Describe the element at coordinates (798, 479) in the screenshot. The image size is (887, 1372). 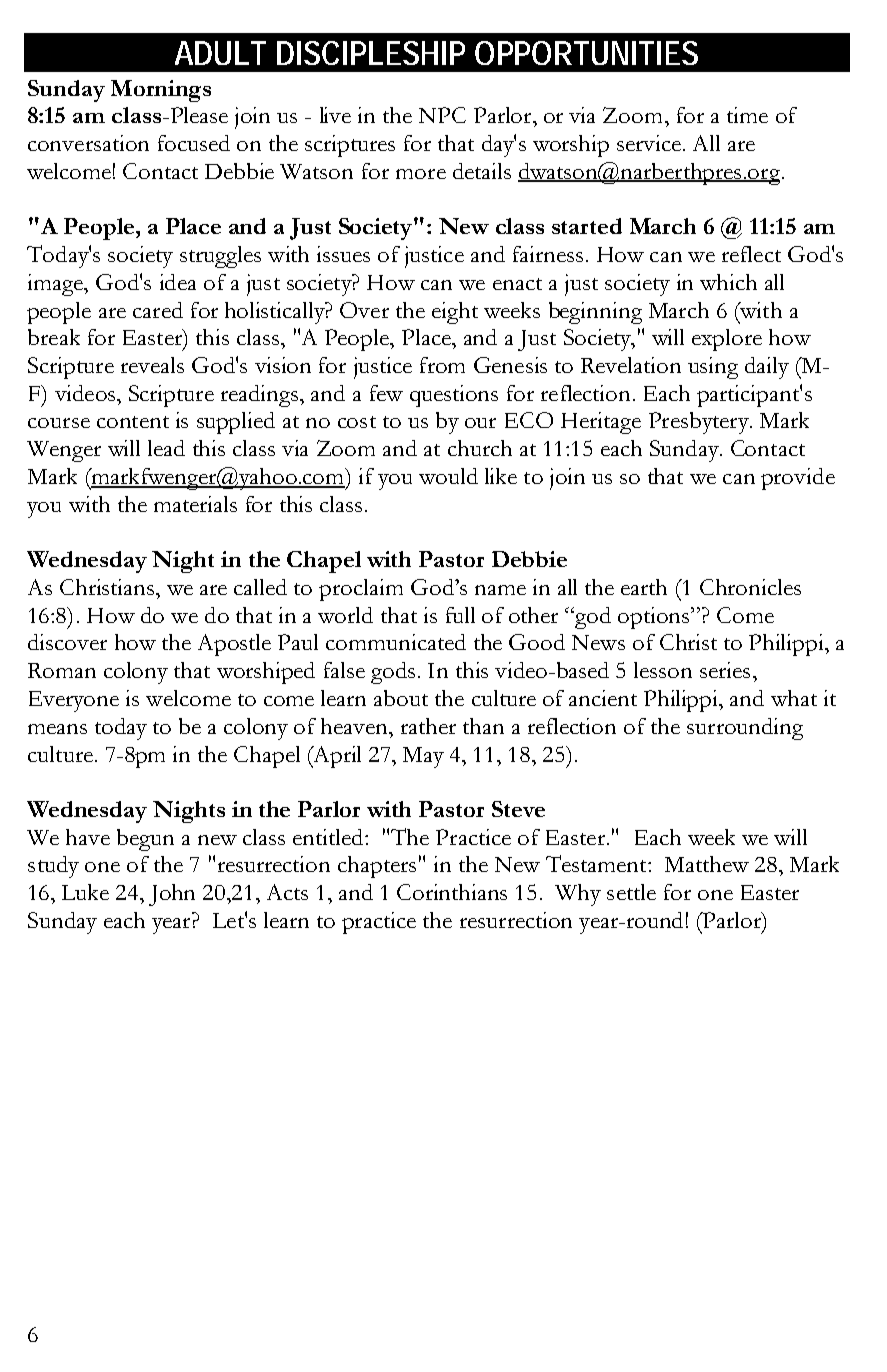
I see `provide` at that location.
